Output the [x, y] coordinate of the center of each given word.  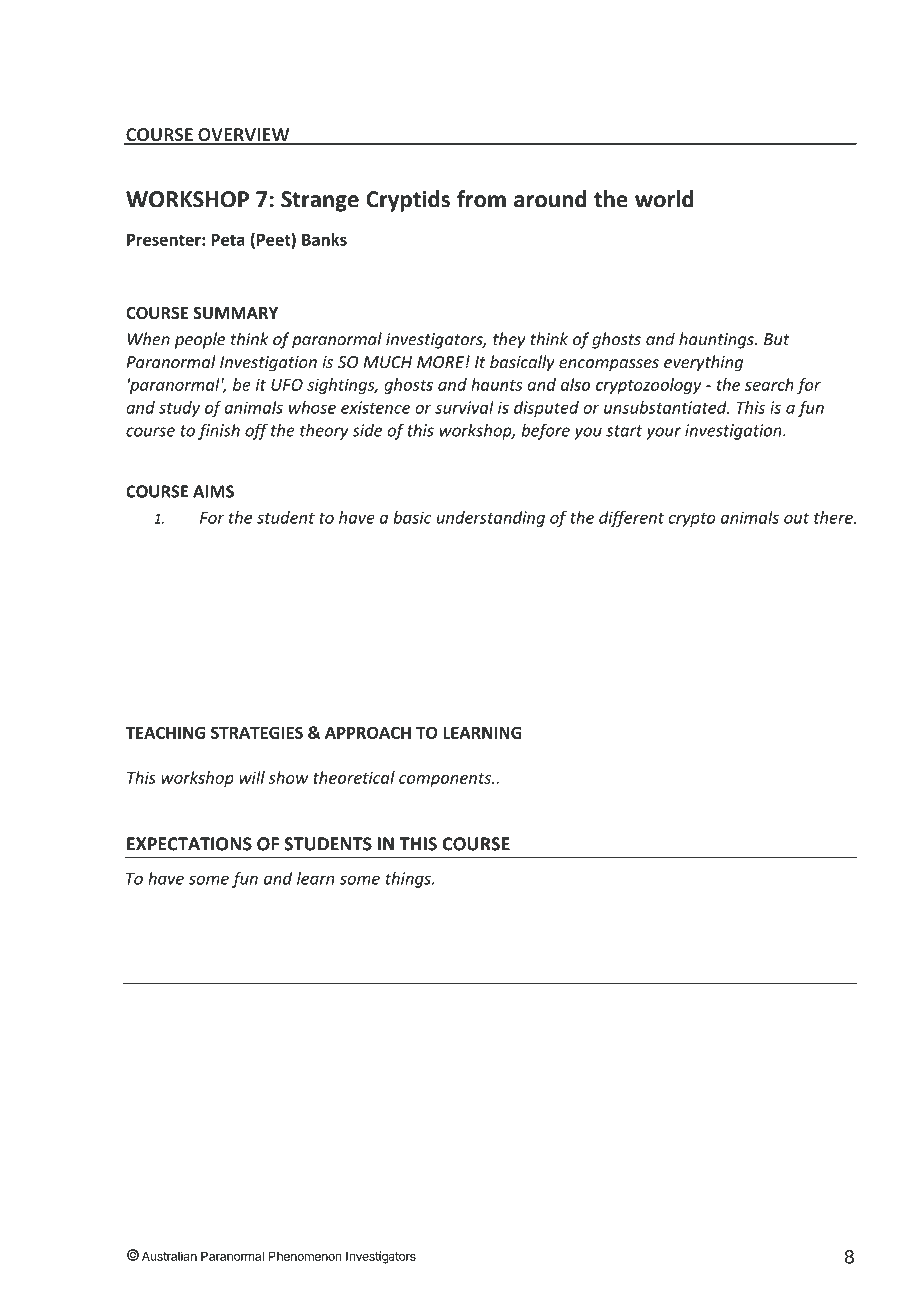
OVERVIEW [244, 136]
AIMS [213, 491]
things [409, 880]
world [664, 199]
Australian [169, 1256]
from [481, 199]
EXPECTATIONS [189, 844]
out [796, 518]
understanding [491, 519]
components [446, 780]
